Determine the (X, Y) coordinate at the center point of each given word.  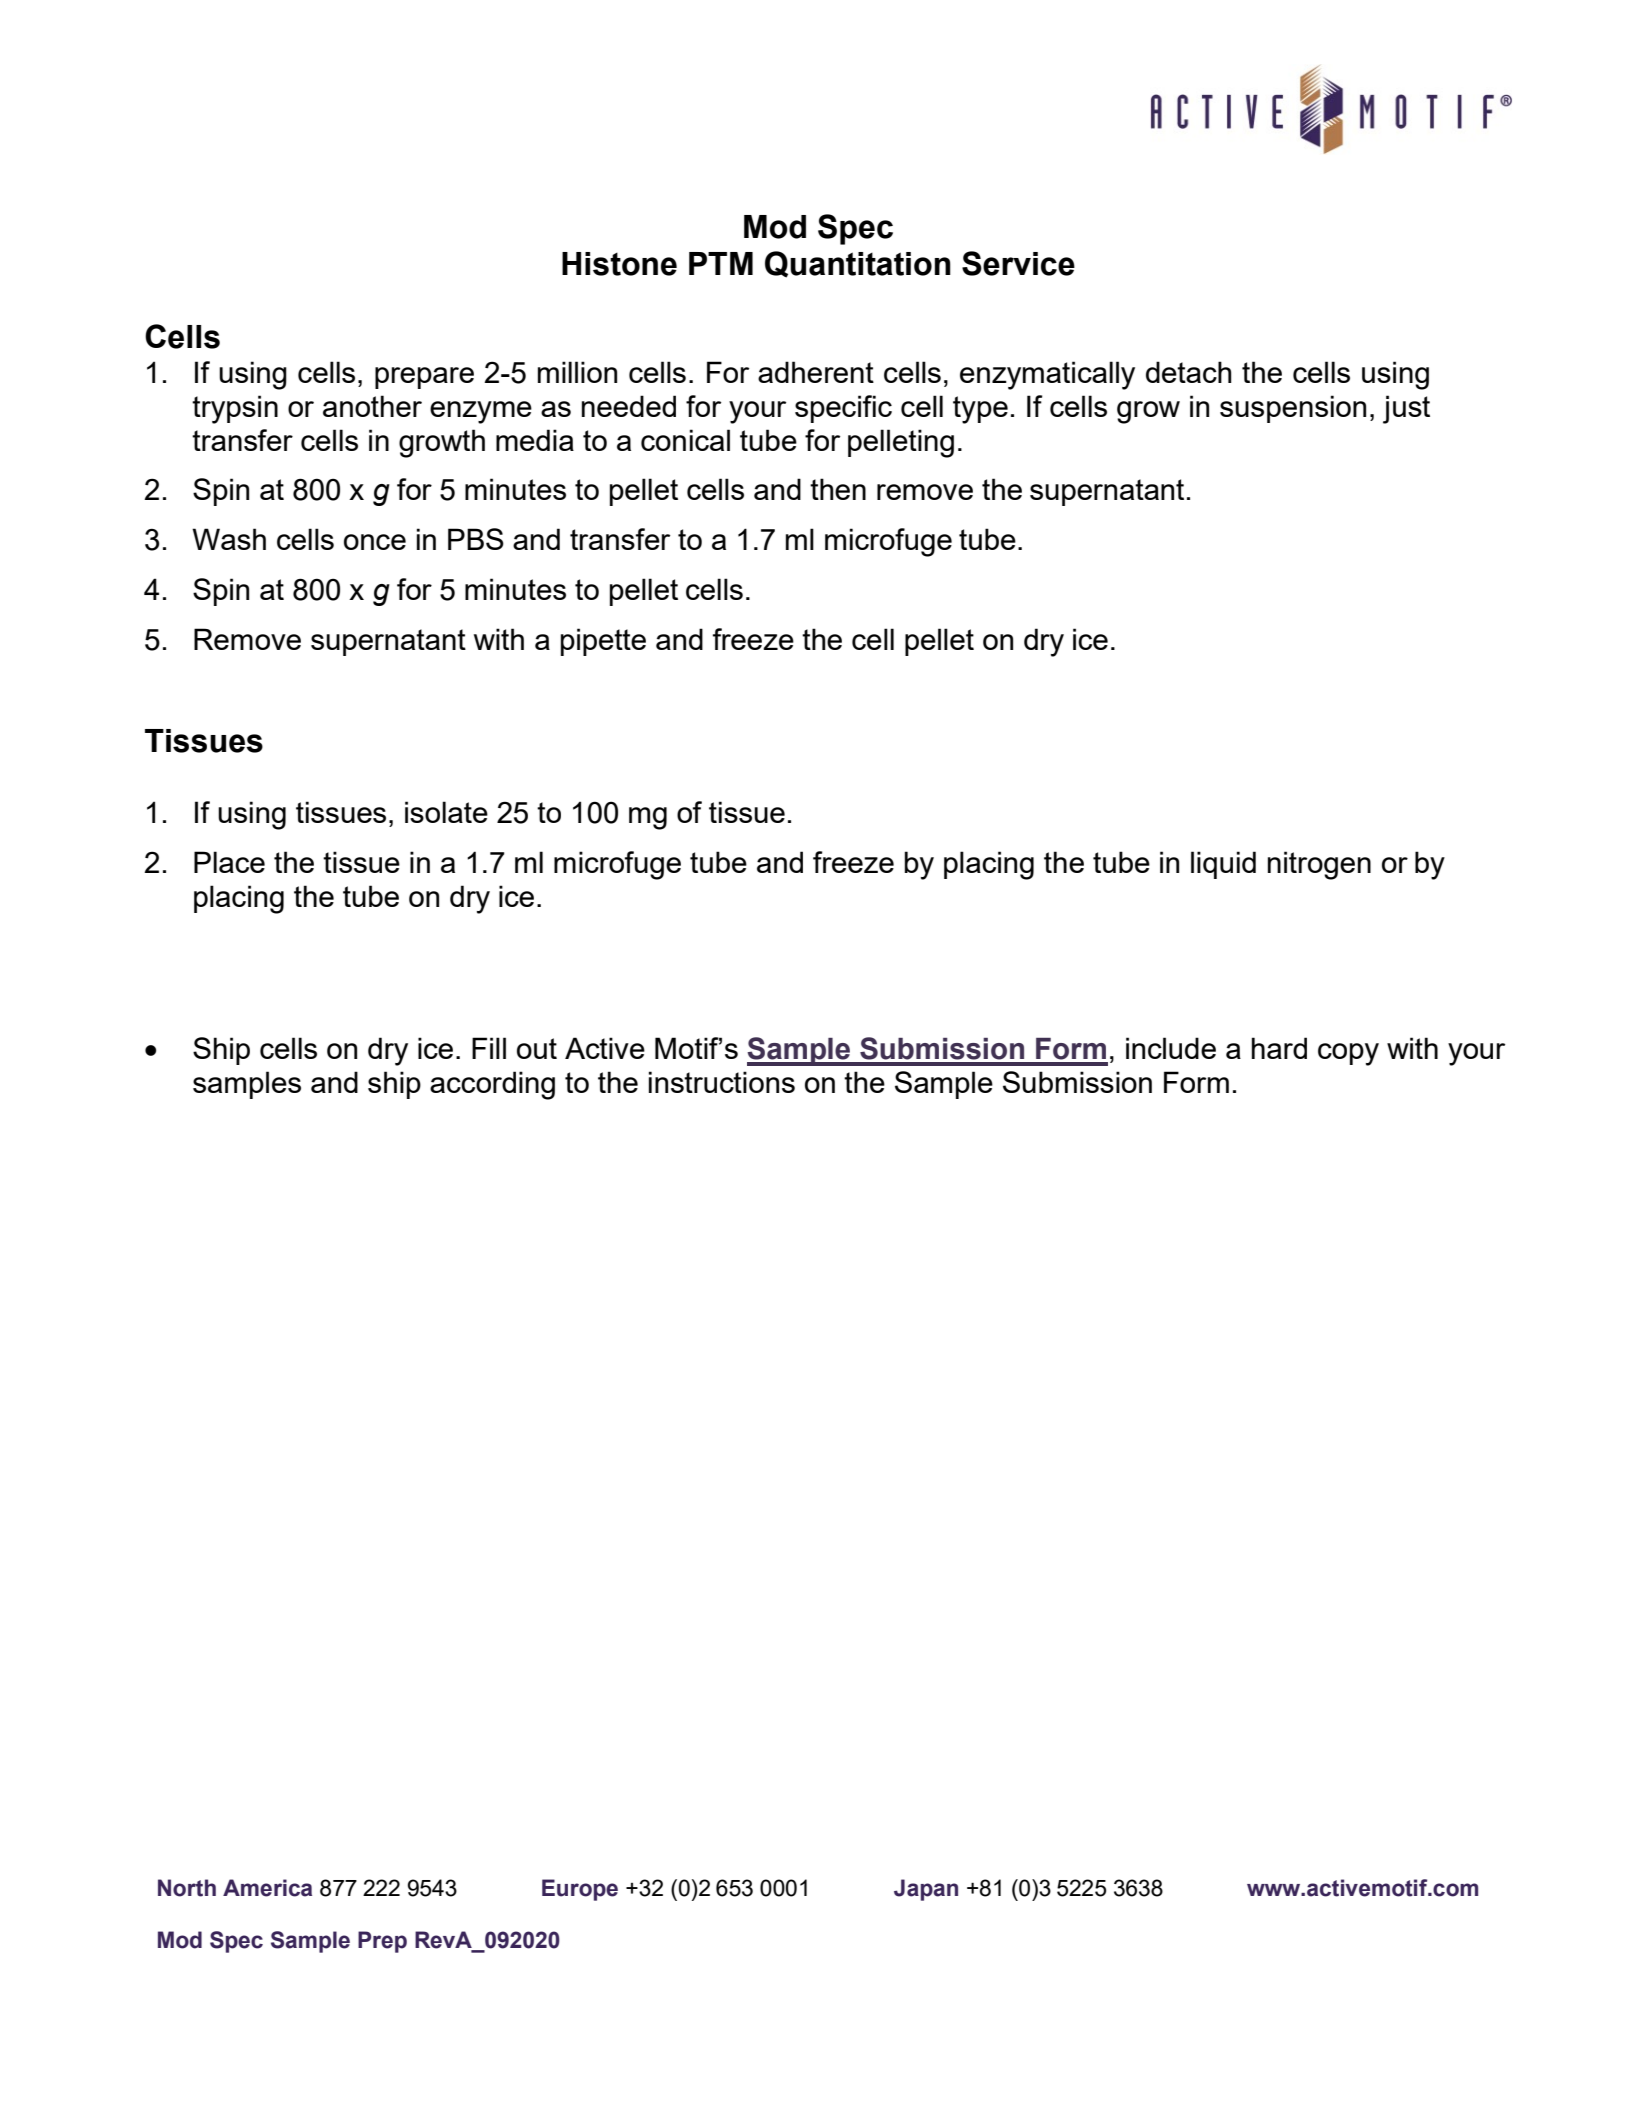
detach (1189, 372)
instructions (722, 1082)
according (492, 1085)
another (372, 406)
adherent (816, 372)
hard (1279, 1048)
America (267, 1888)
